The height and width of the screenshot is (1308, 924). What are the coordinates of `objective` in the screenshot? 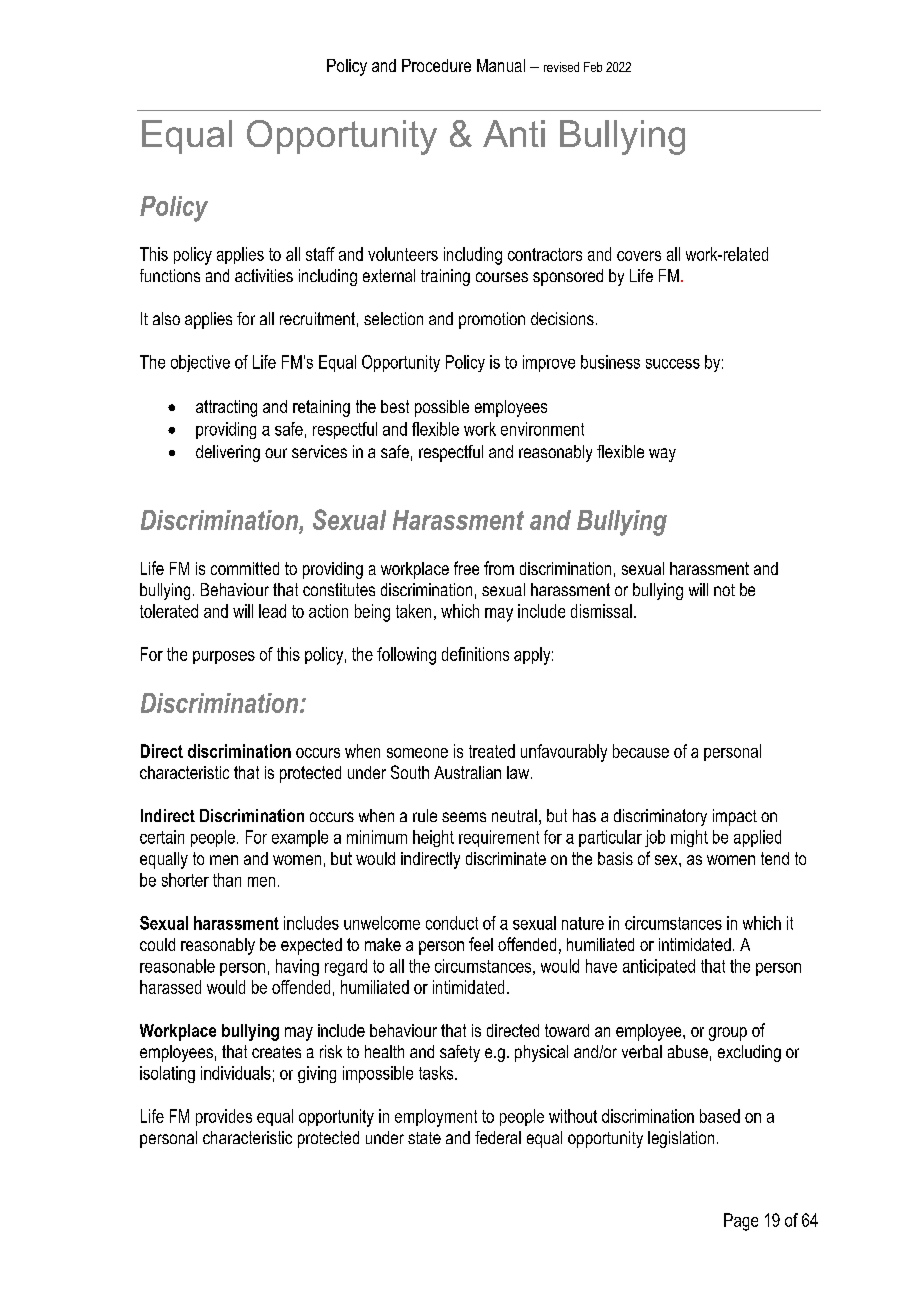 It's located at (200, 363).
